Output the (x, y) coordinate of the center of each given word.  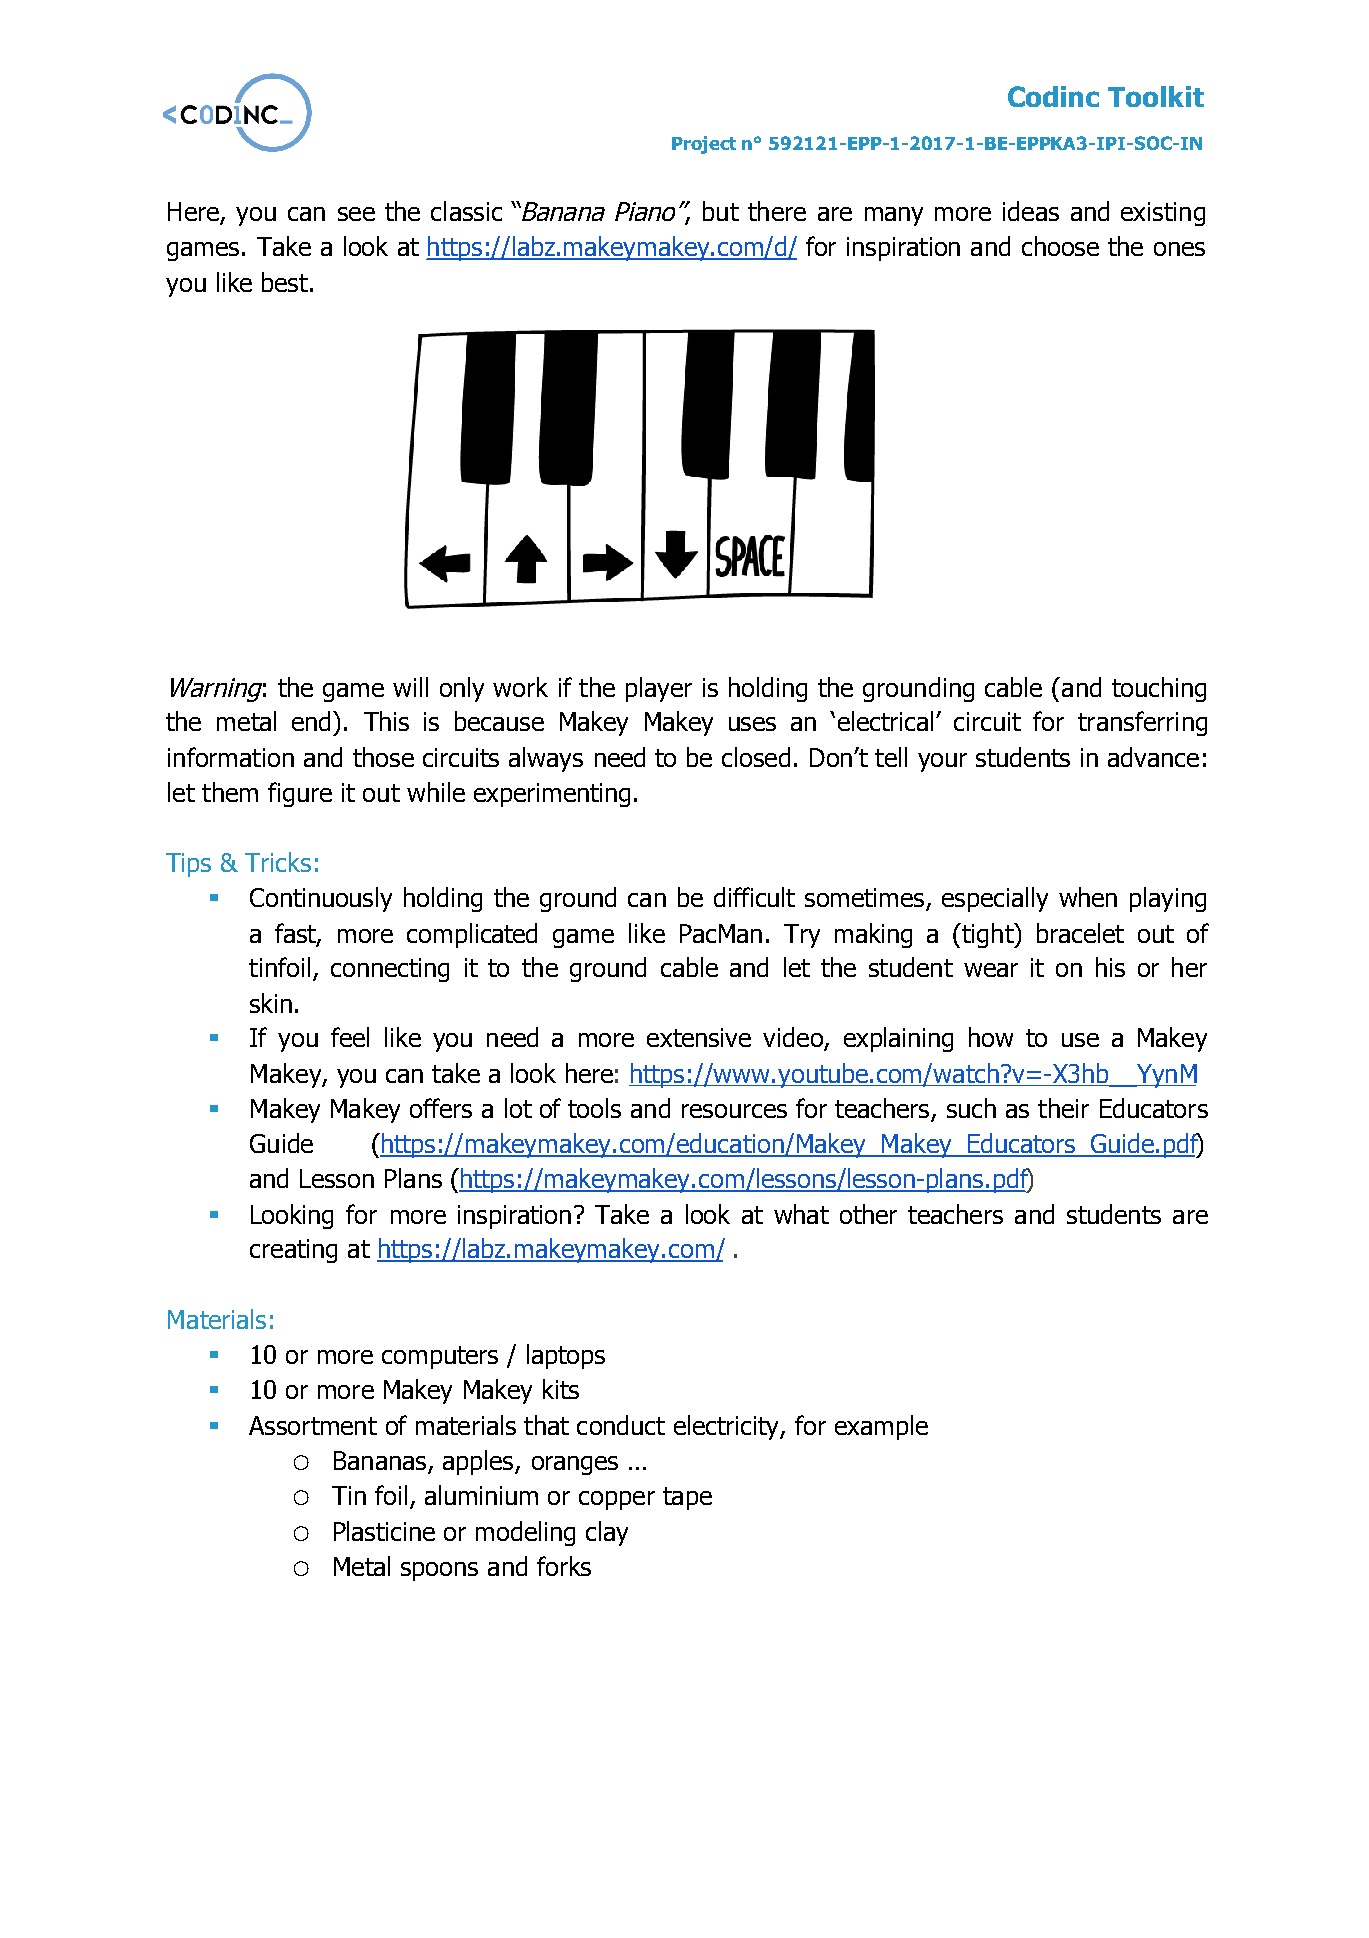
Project (704, 145)
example (881, 1427)
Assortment (313, 1425)
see (356, 214)
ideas (1031, 211)
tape (687, 1498)
